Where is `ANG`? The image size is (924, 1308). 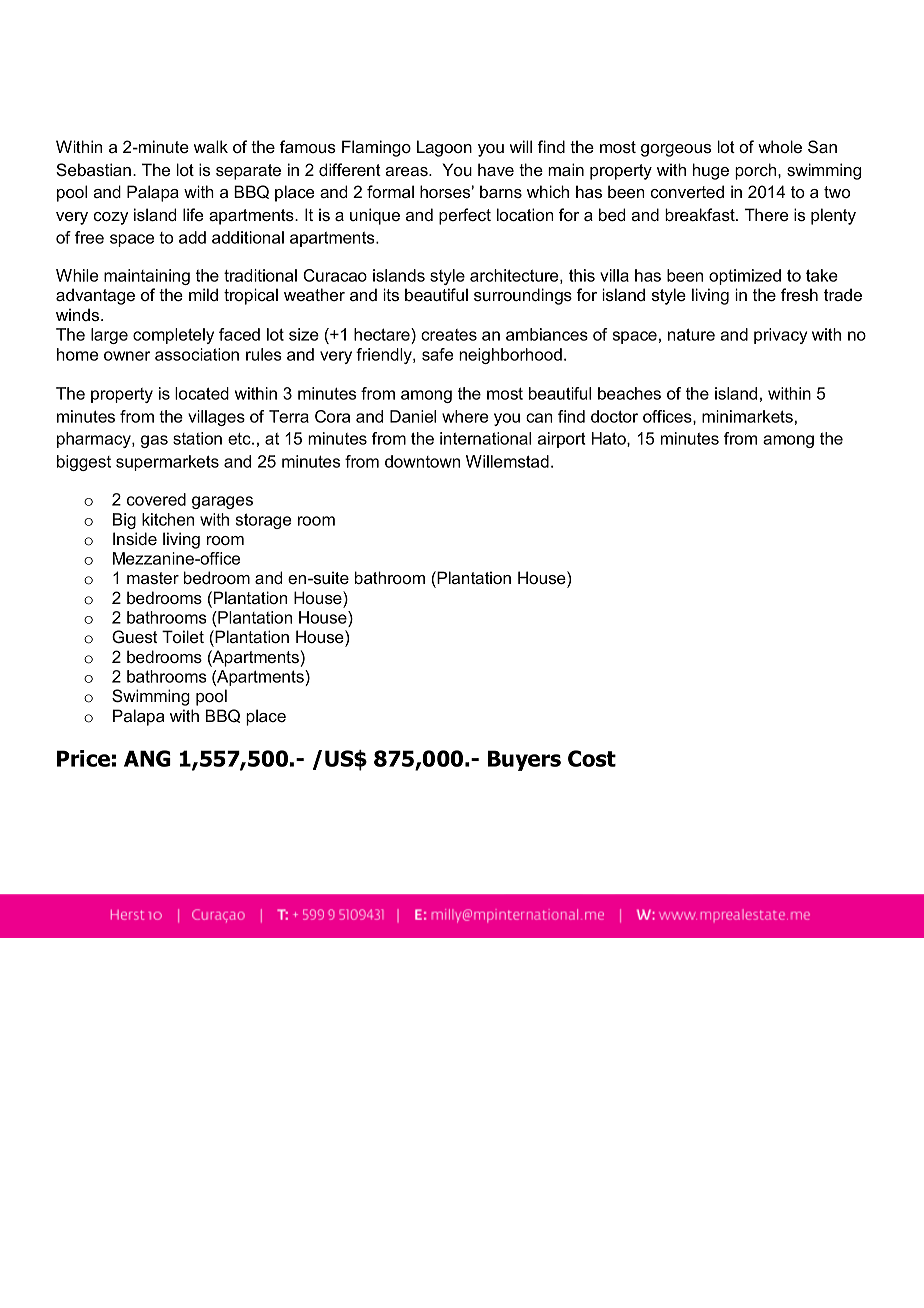
ANG is located at coordinates (147, 758).
